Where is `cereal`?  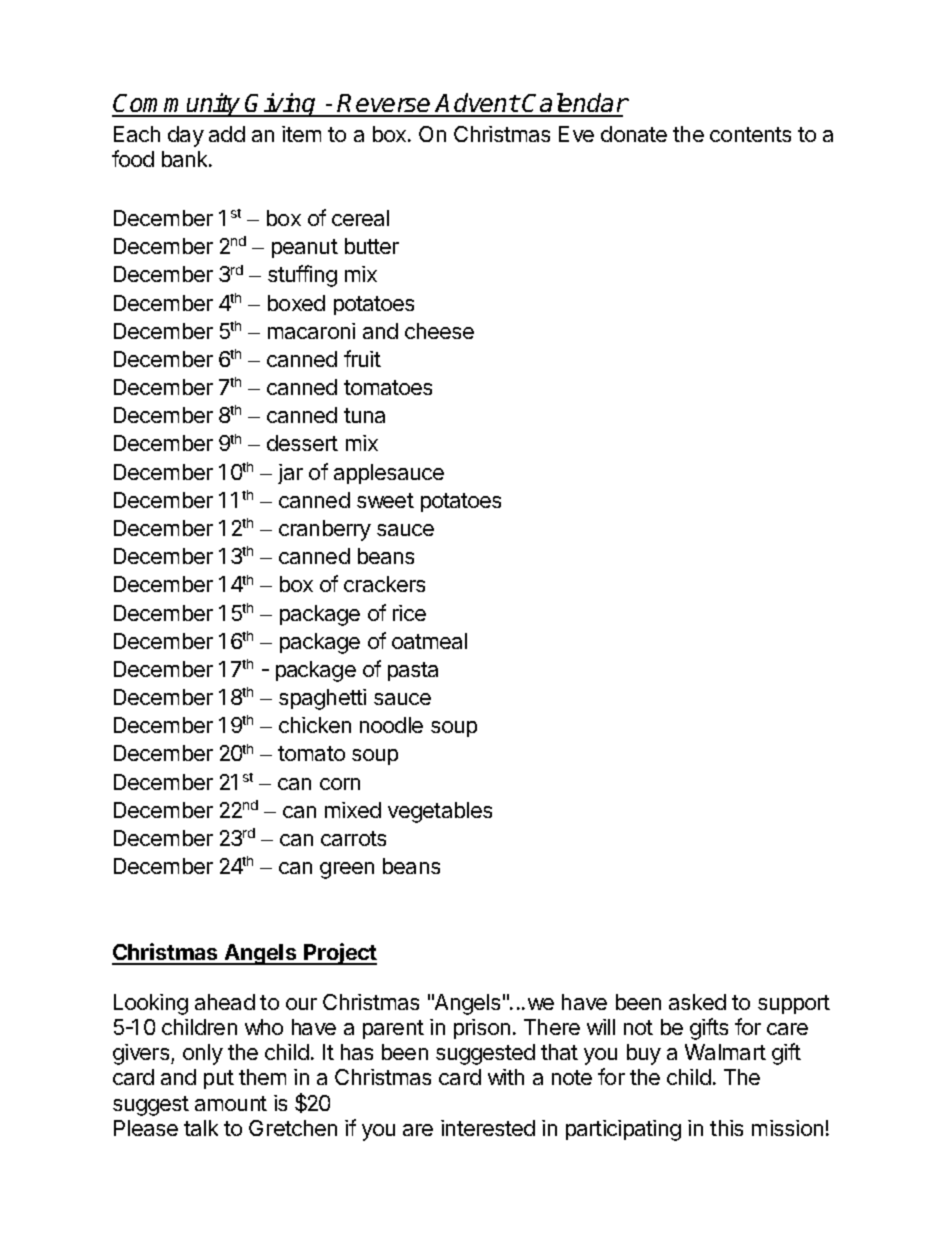 cereal is located at coordinates (360, 218).
